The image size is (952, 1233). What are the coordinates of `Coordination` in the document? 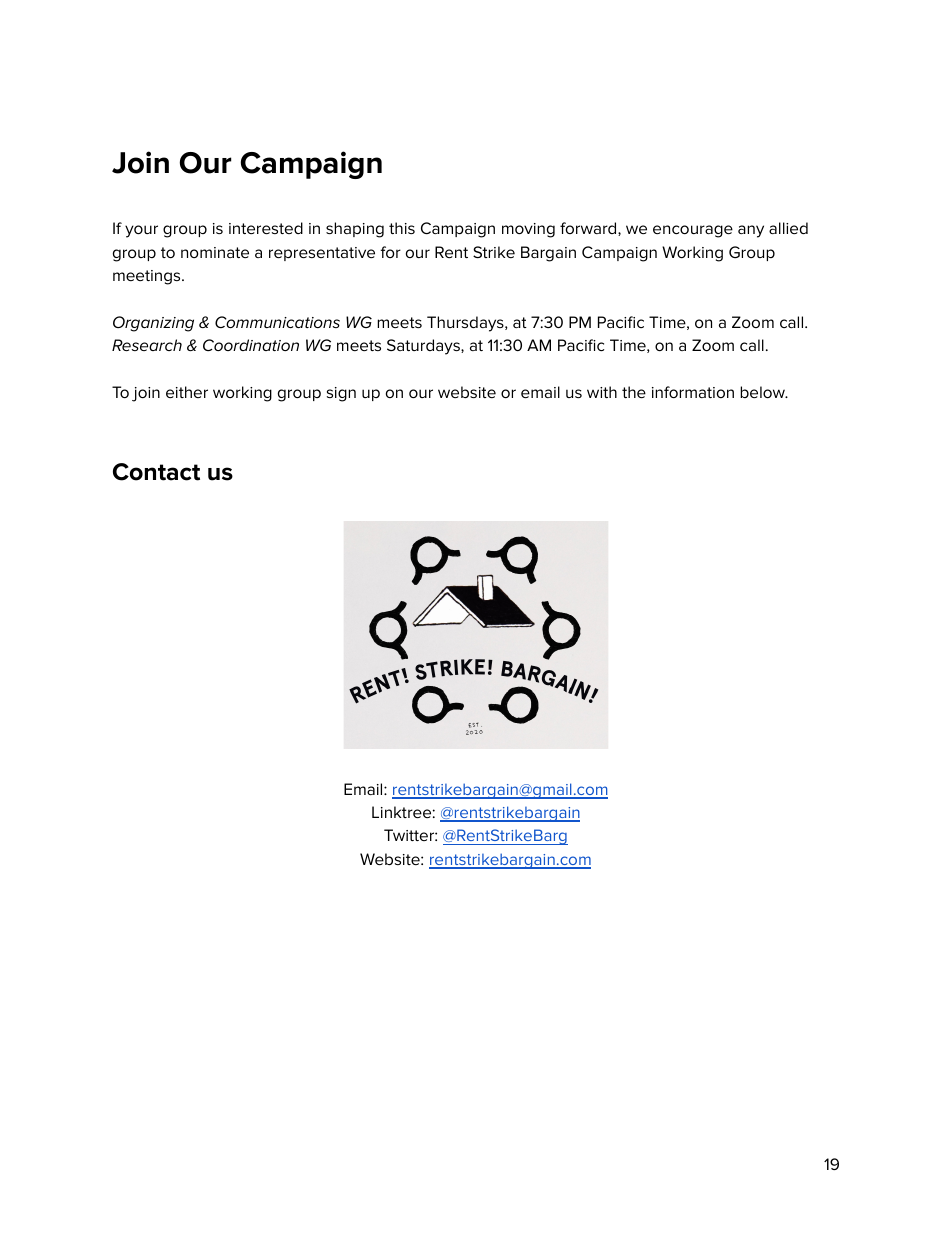 It's located at (251, 345).
